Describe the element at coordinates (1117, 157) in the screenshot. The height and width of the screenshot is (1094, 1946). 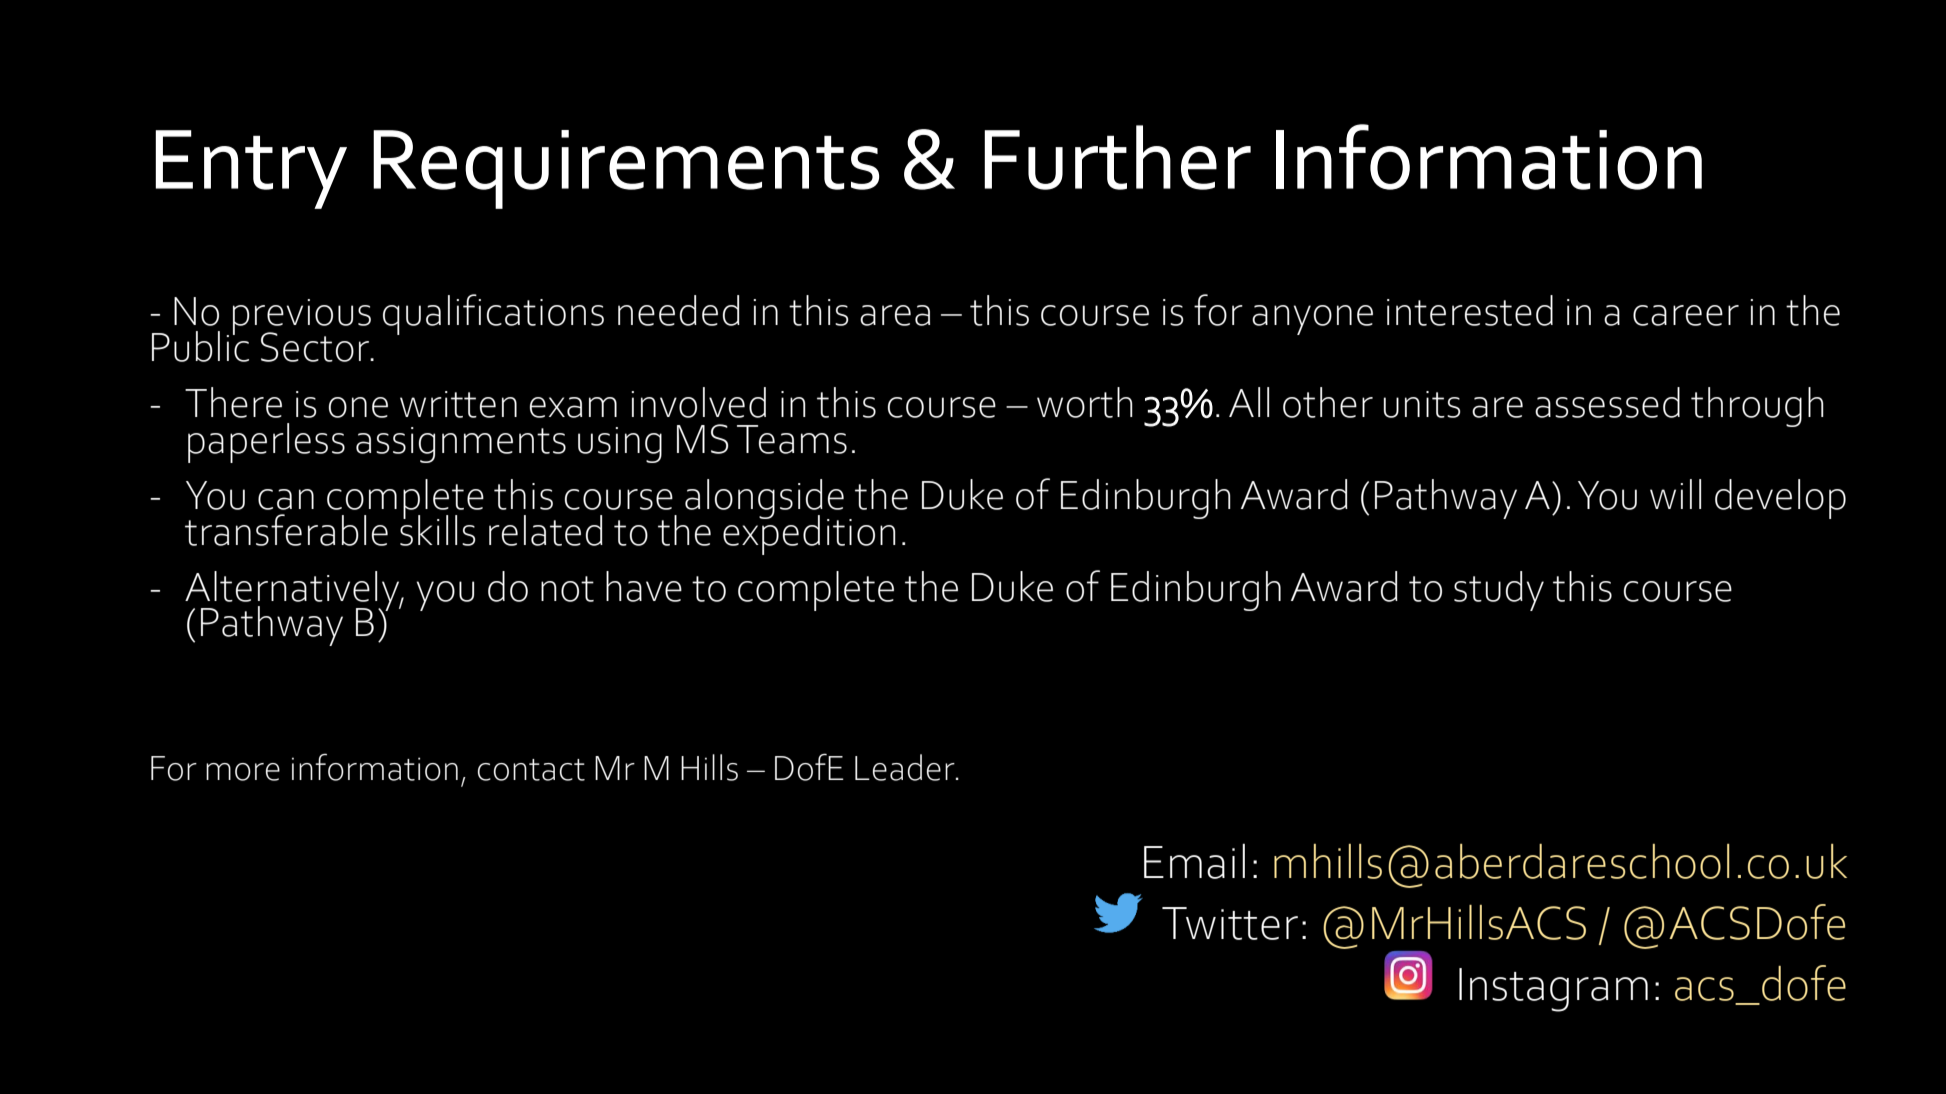
I see `Further` at that location.
